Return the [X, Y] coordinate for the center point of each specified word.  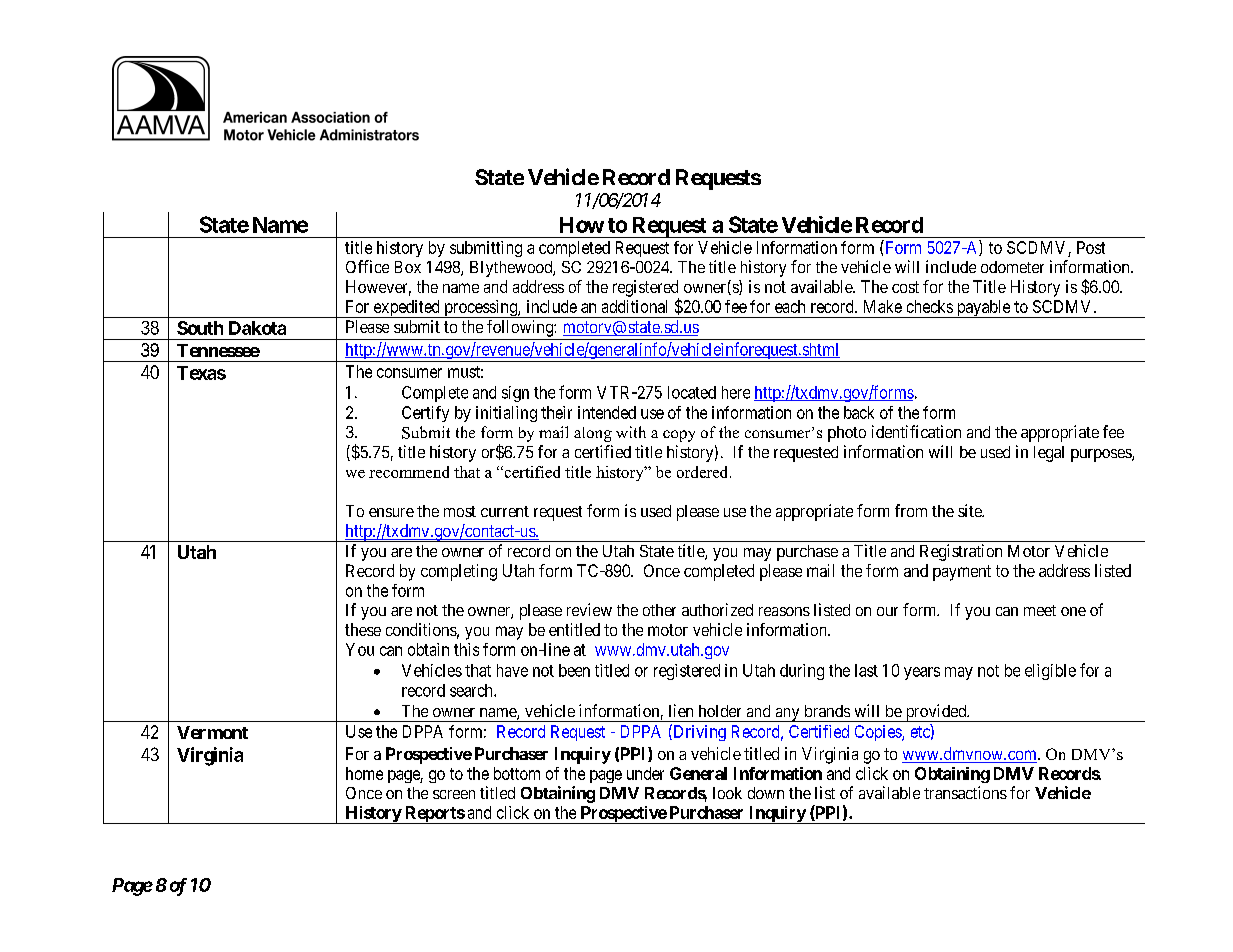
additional [634, 306]
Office [367, 266]
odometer [1012, 267]
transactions [965, 792]
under [645, 773]
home [364, 773]
